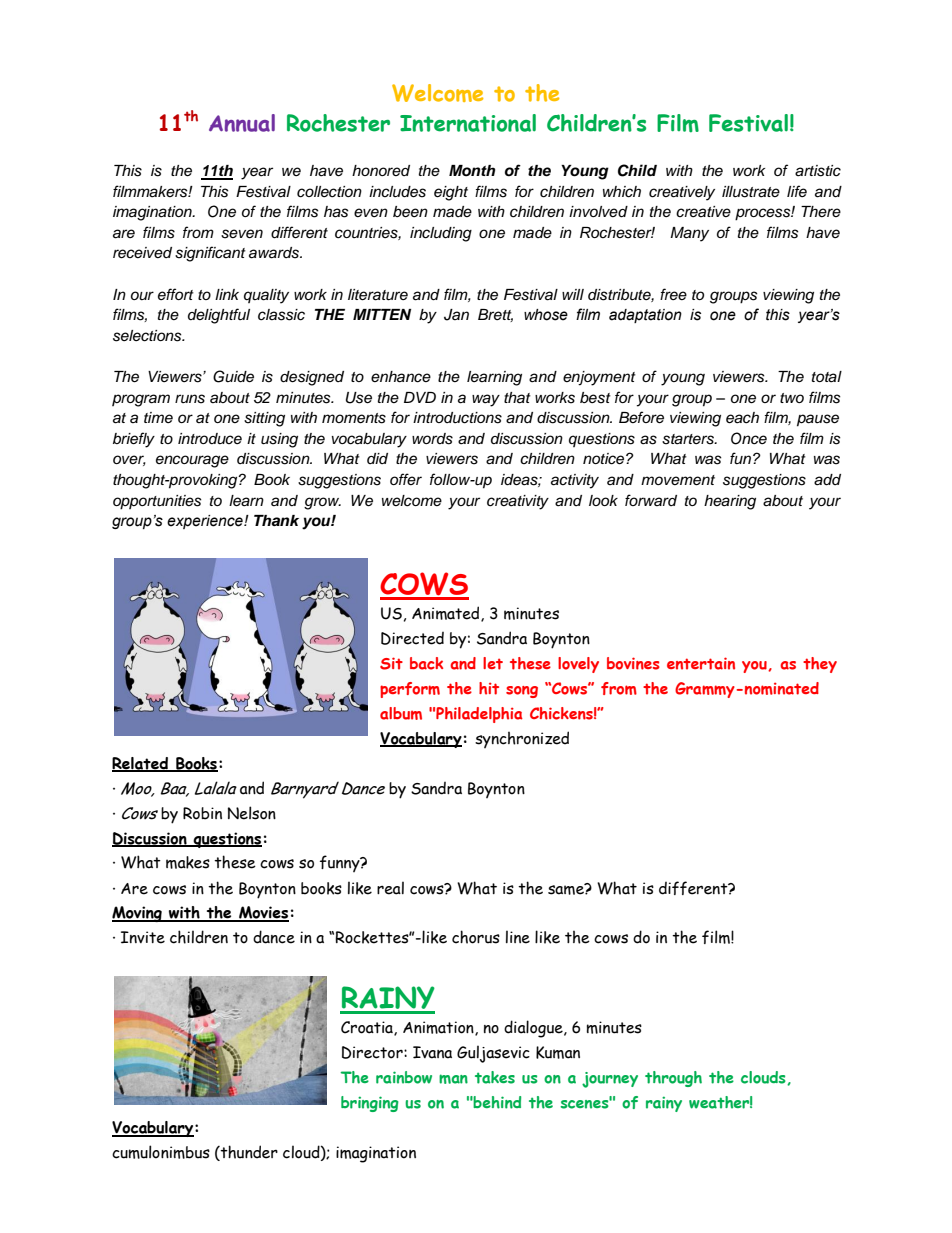 The image size is (952, 1233). I want to click on cumulonimbus, so click(161, 1152).
